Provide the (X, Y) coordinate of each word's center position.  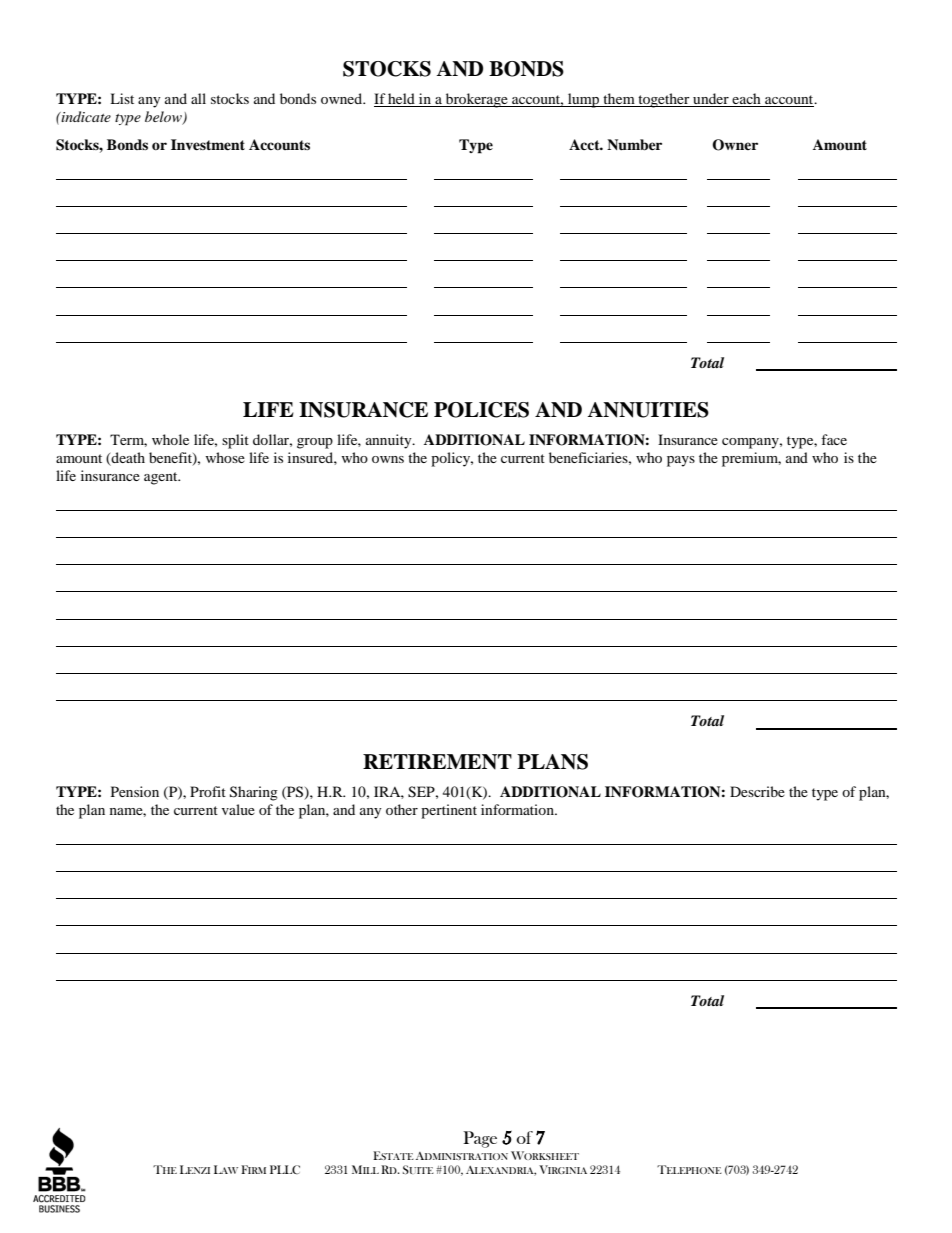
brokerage (476, 100)
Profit (208, 791)
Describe (757, 791)
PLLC (285, 1170)
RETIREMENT (437, 762)
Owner (735, 145)
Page (480, 1139)
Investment (208, 144)
